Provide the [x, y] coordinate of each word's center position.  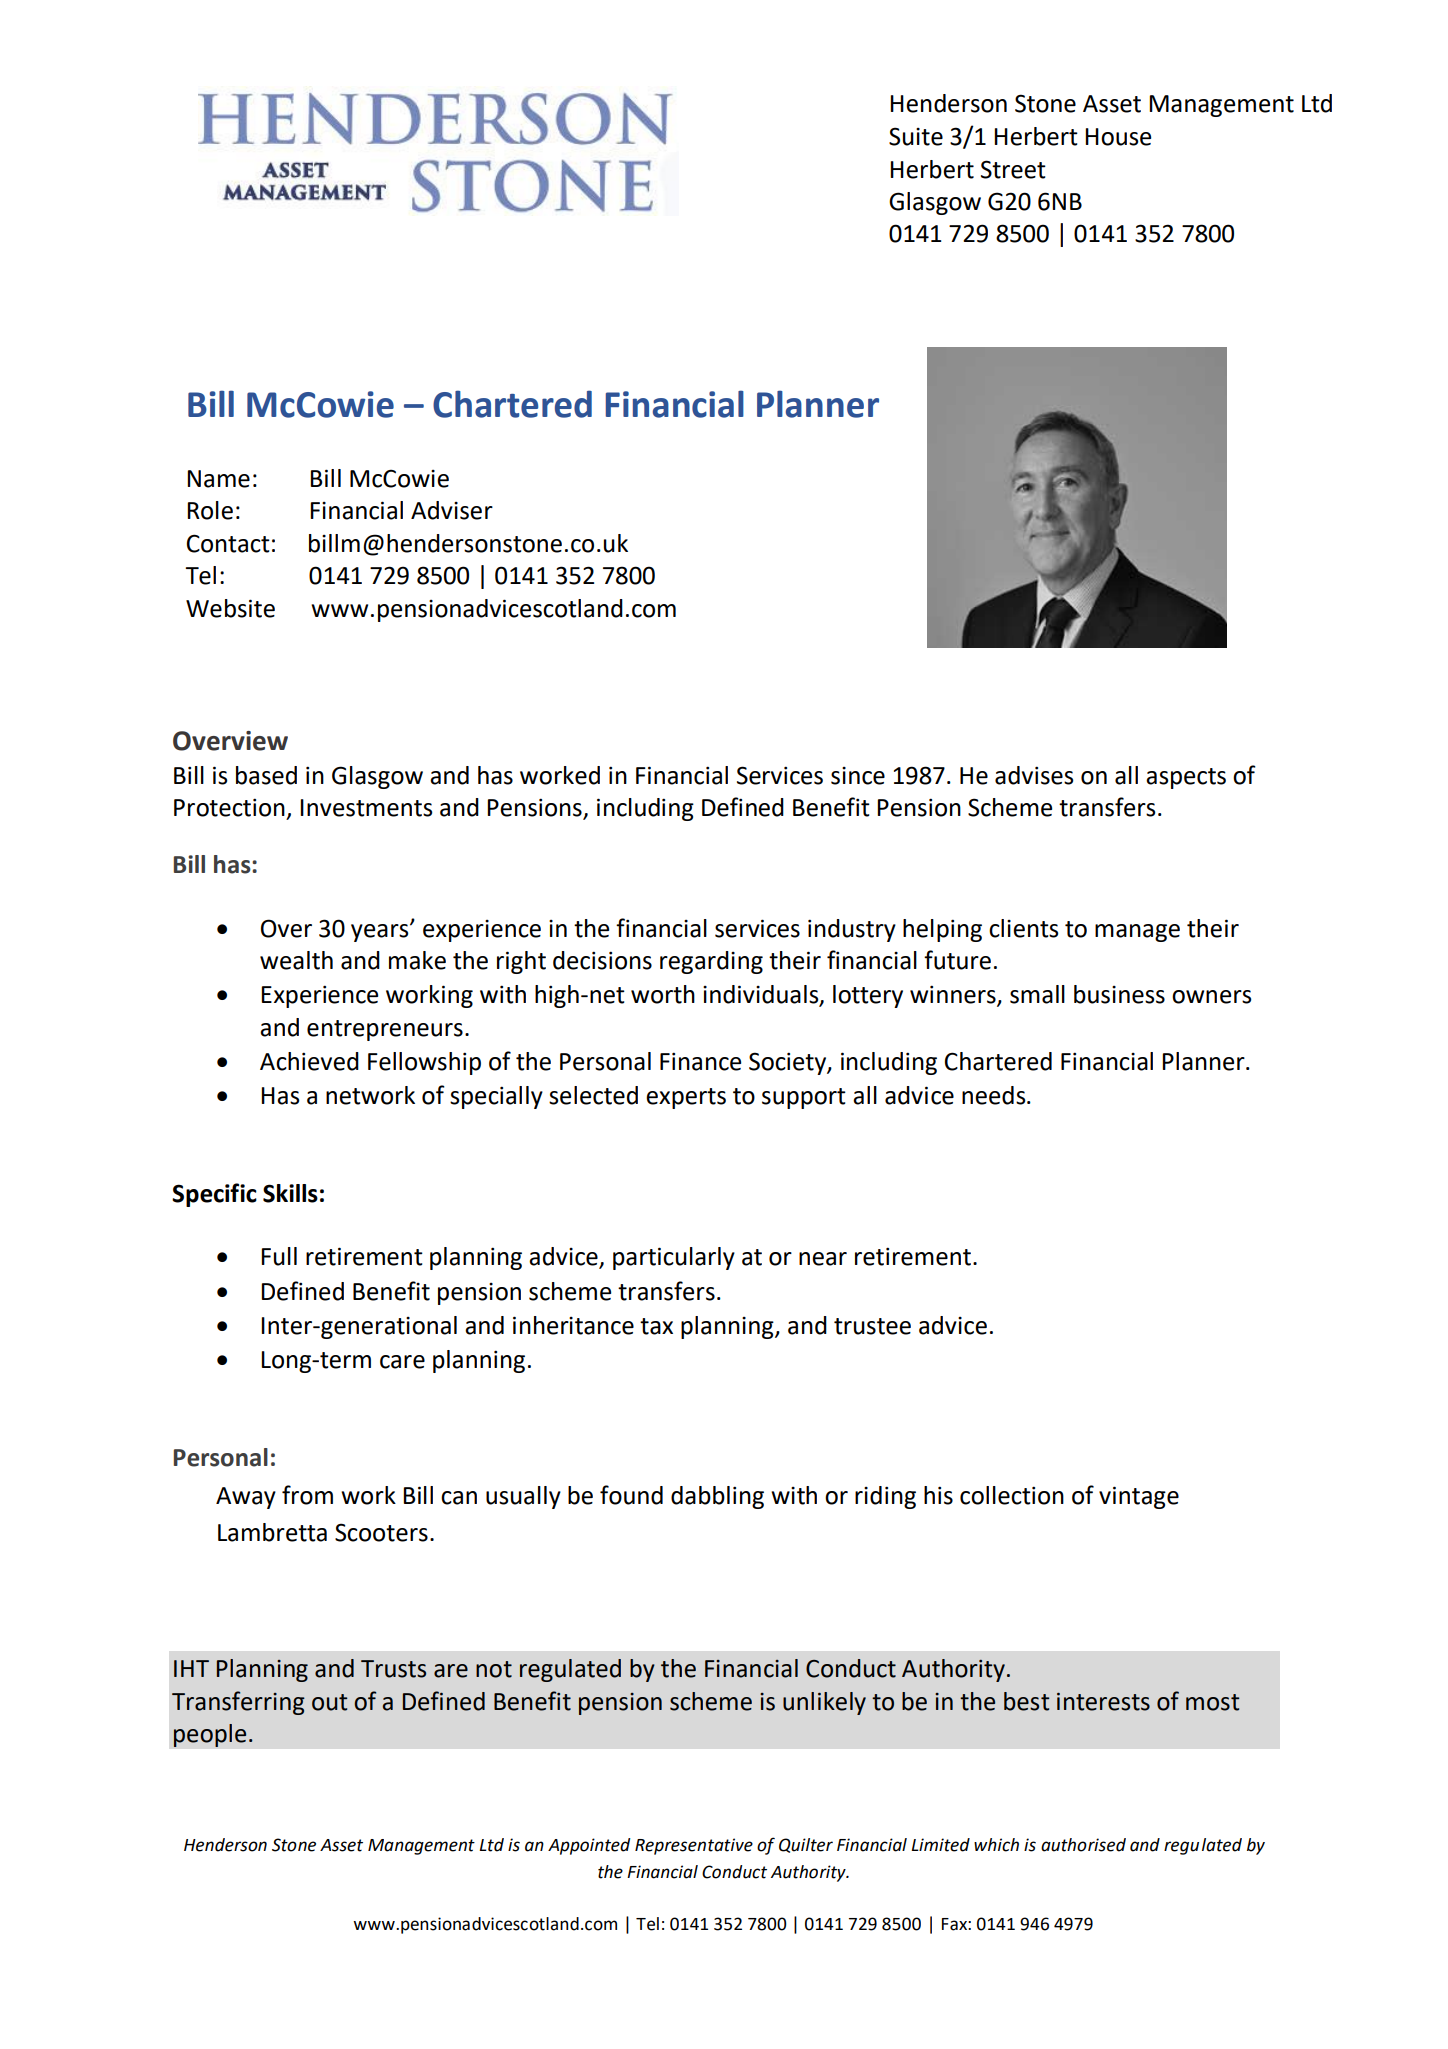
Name [218, 479]
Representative [694, 1846]
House [1118, 137]
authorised [1083, 1845]
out [329, 1702]
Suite [916, 136]
